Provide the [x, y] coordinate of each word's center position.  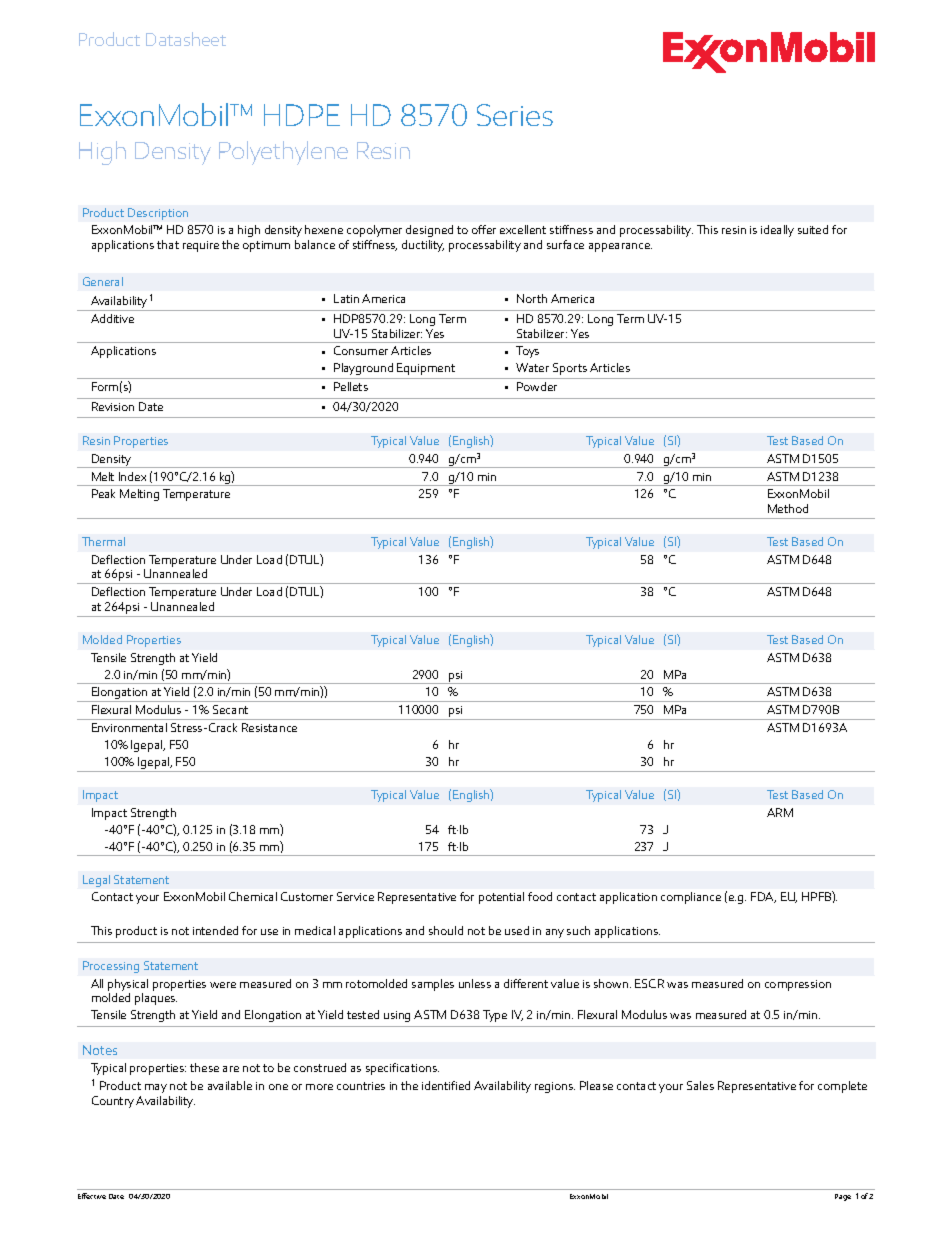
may [156, 1088]
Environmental [129, 727]
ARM [780, 812]
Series [515, 115]
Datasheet [186, 39]
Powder [537, 386]
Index [132, 476]
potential [501, 898]
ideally [777, 231]
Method [788, 508]
